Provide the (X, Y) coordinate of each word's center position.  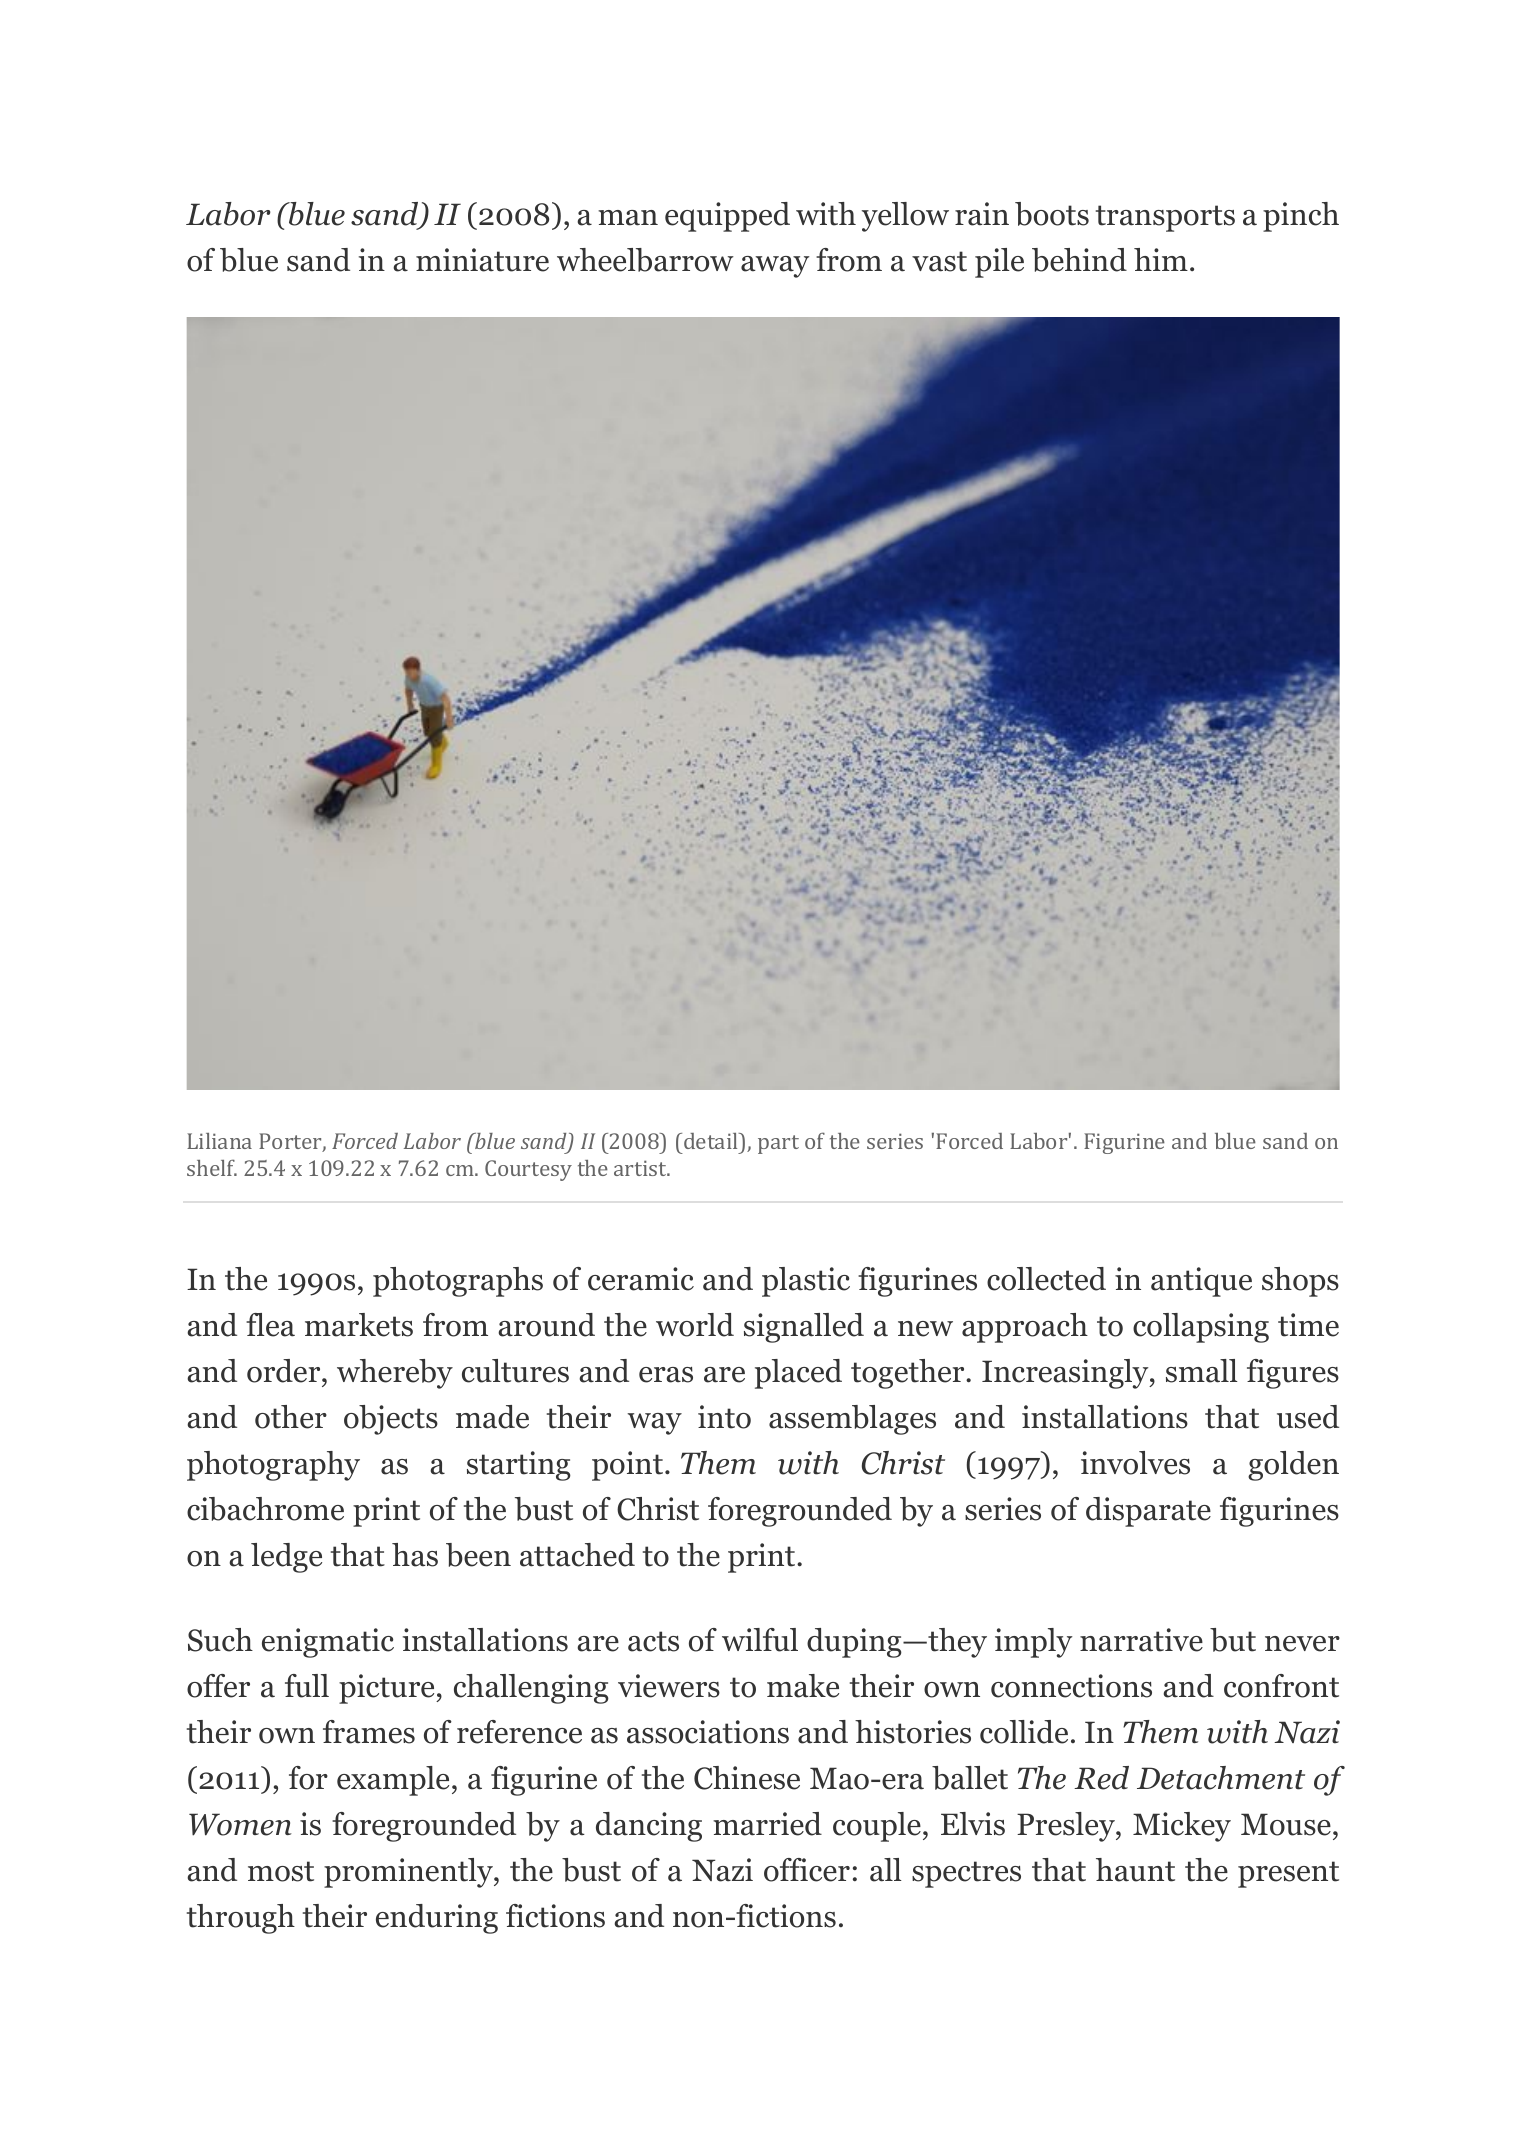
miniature (482, 260)
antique (1201, 1282)
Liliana (219, 1141)
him (1161, 259)
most (281, 1871)
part (778, 1144)
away (775, 267)
